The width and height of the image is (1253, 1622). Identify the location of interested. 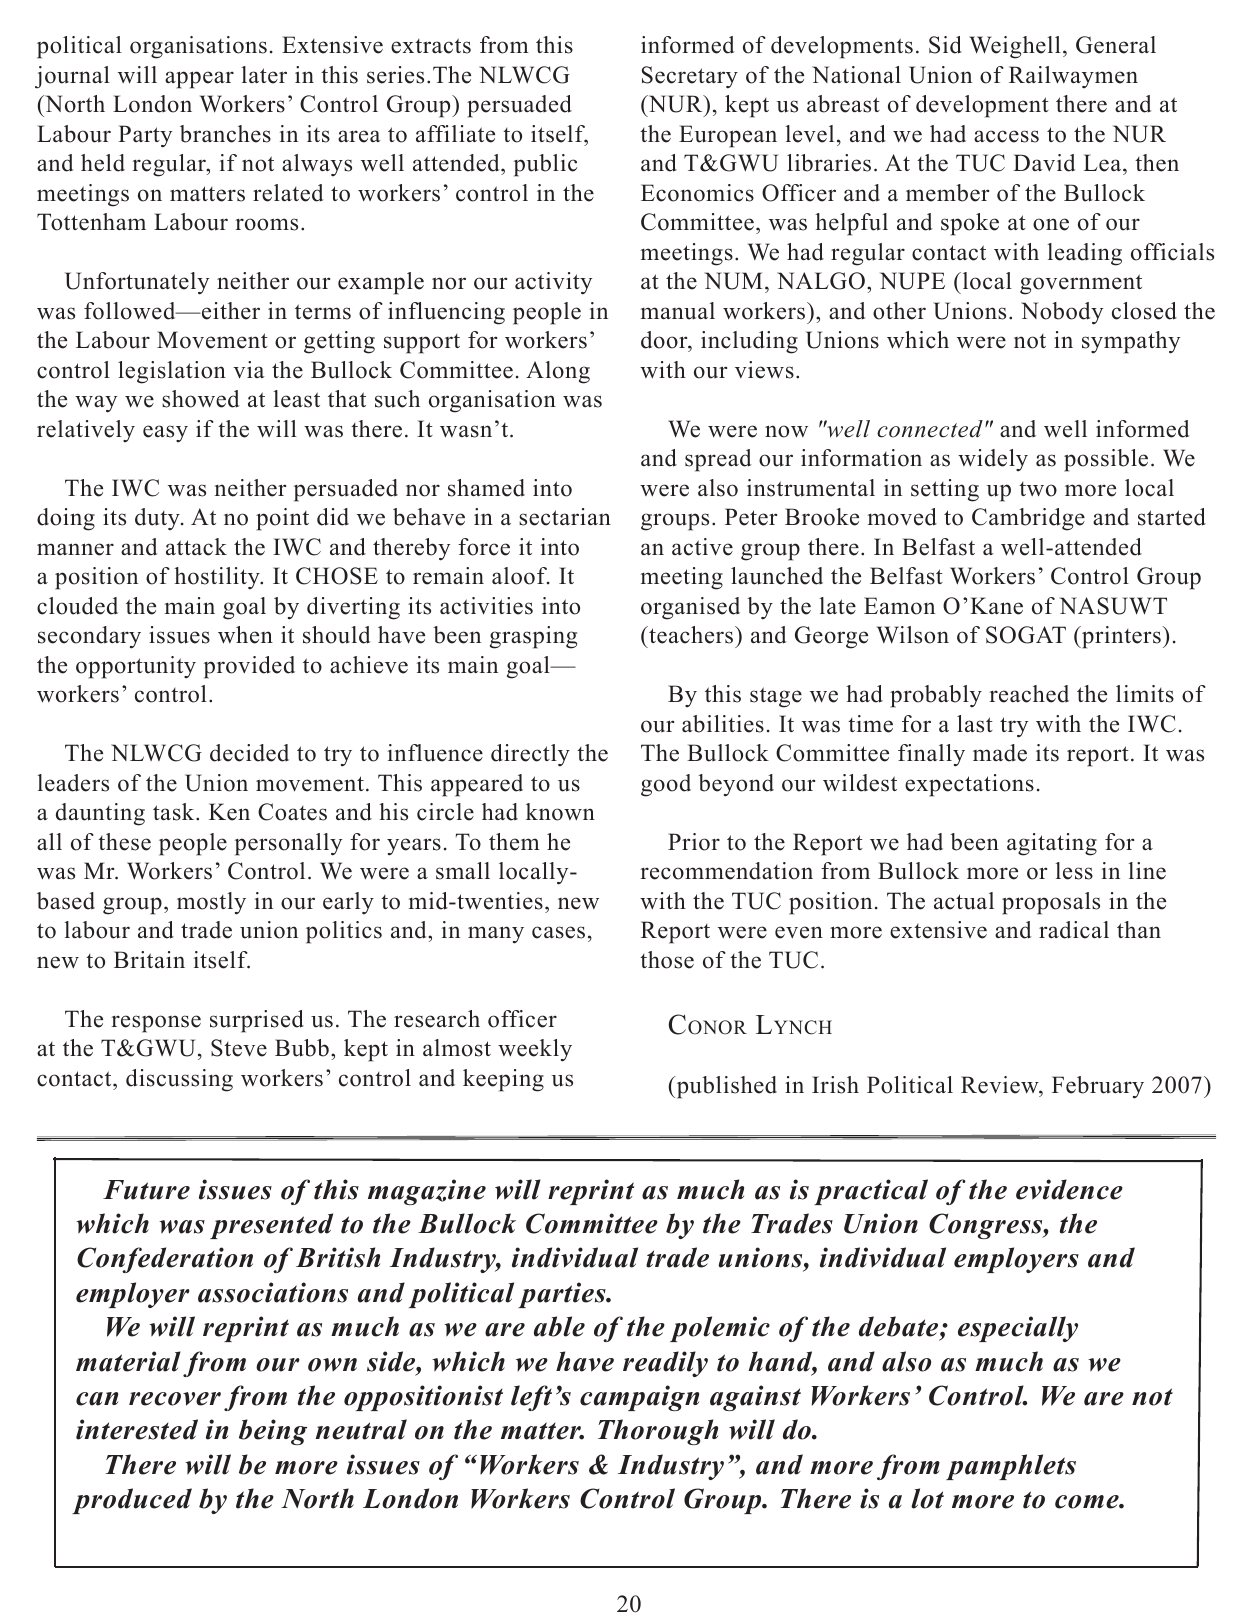
(137, 1429).
